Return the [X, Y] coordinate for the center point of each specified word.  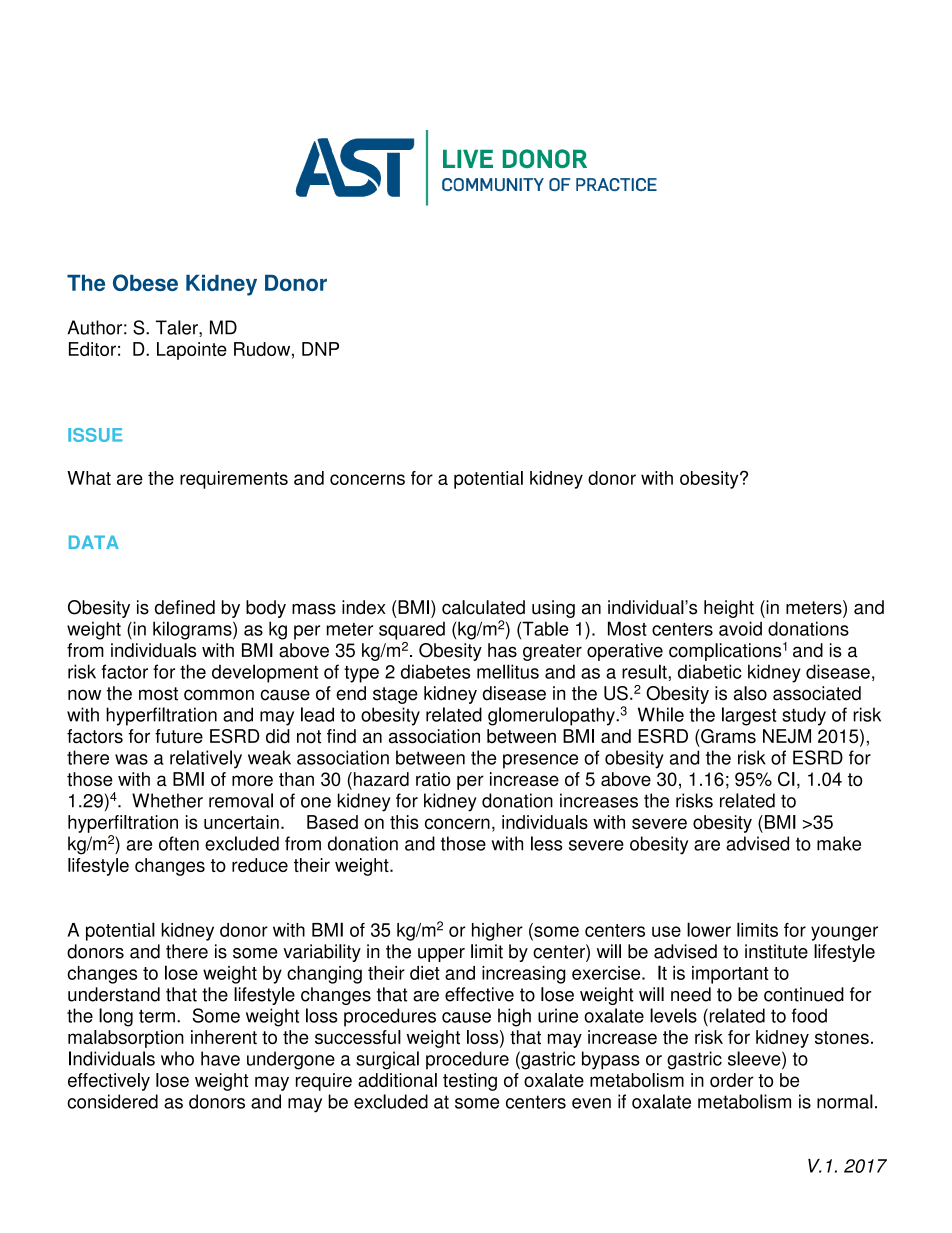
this [404, 822]
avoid [740, 628]
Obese [145, 282]
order [732, 1080]
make [839, 843]
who [177, 1058]
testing [470, 1082]
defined [185, 607]
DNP [320, 349]
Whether [167, 800]
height [729, 609]
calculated [483, 607]
